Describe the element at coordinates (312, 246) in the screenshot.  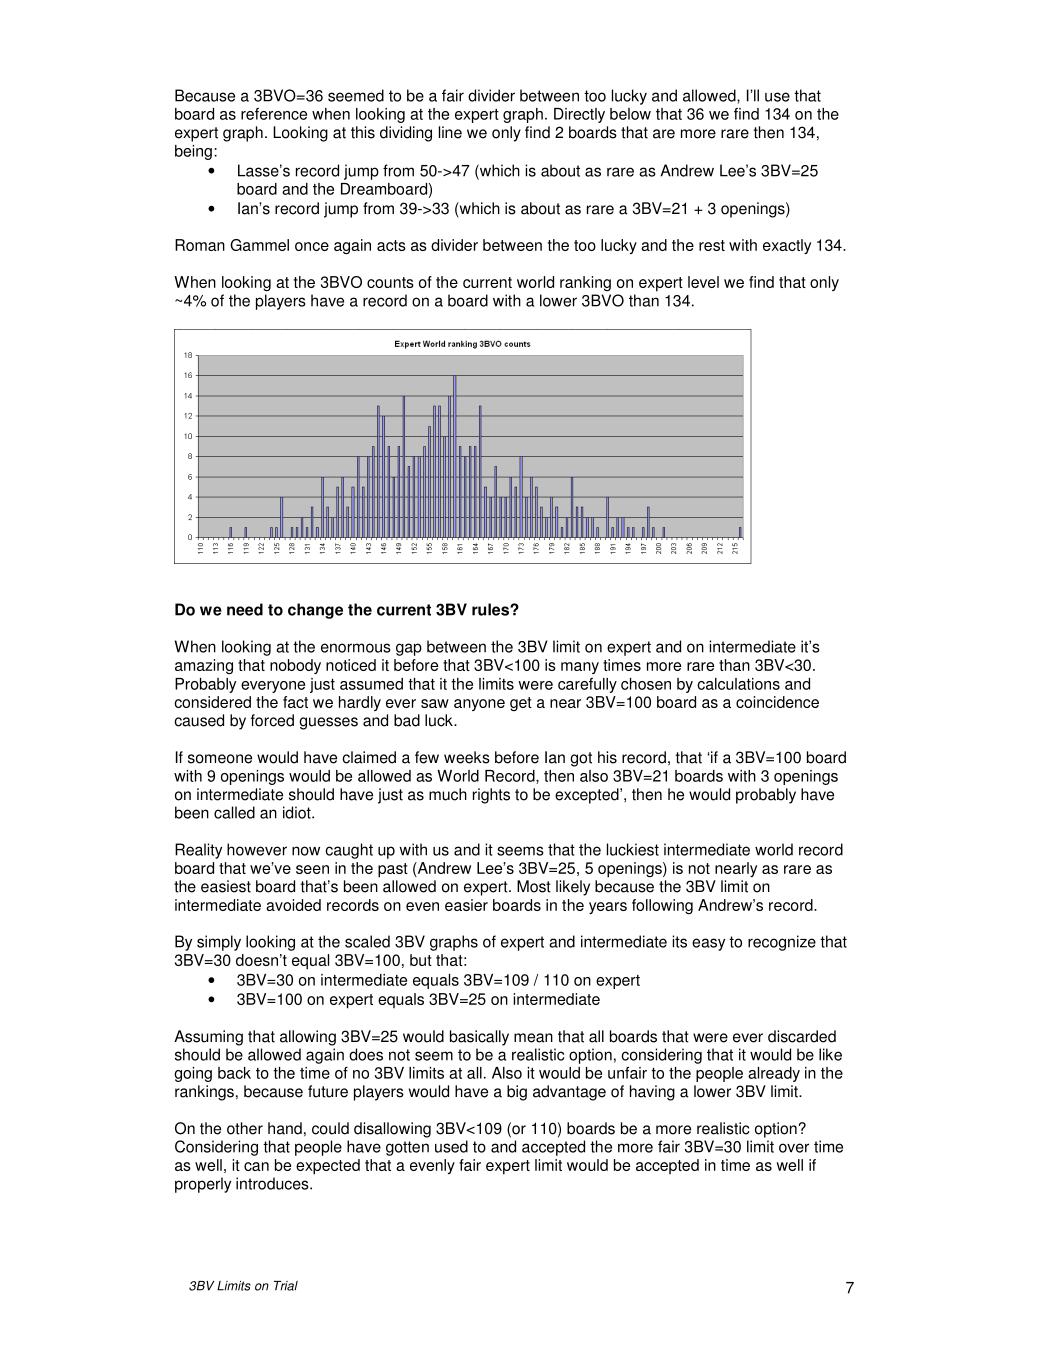
I see `once` at that location.
